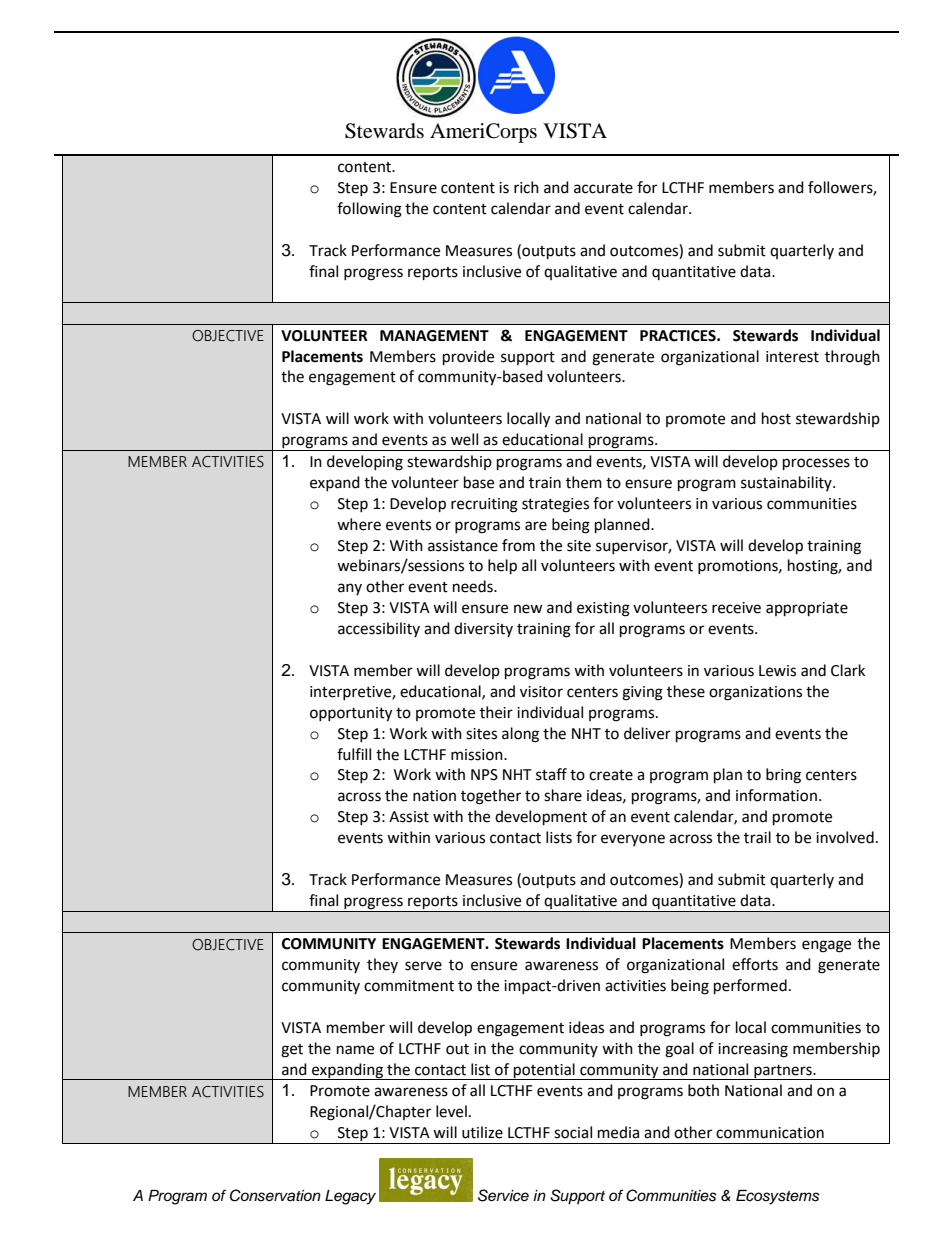 This page has height=1233, width=952. Describe the element at coordinates (526, 187) in the page. I see `rich` at that location.
